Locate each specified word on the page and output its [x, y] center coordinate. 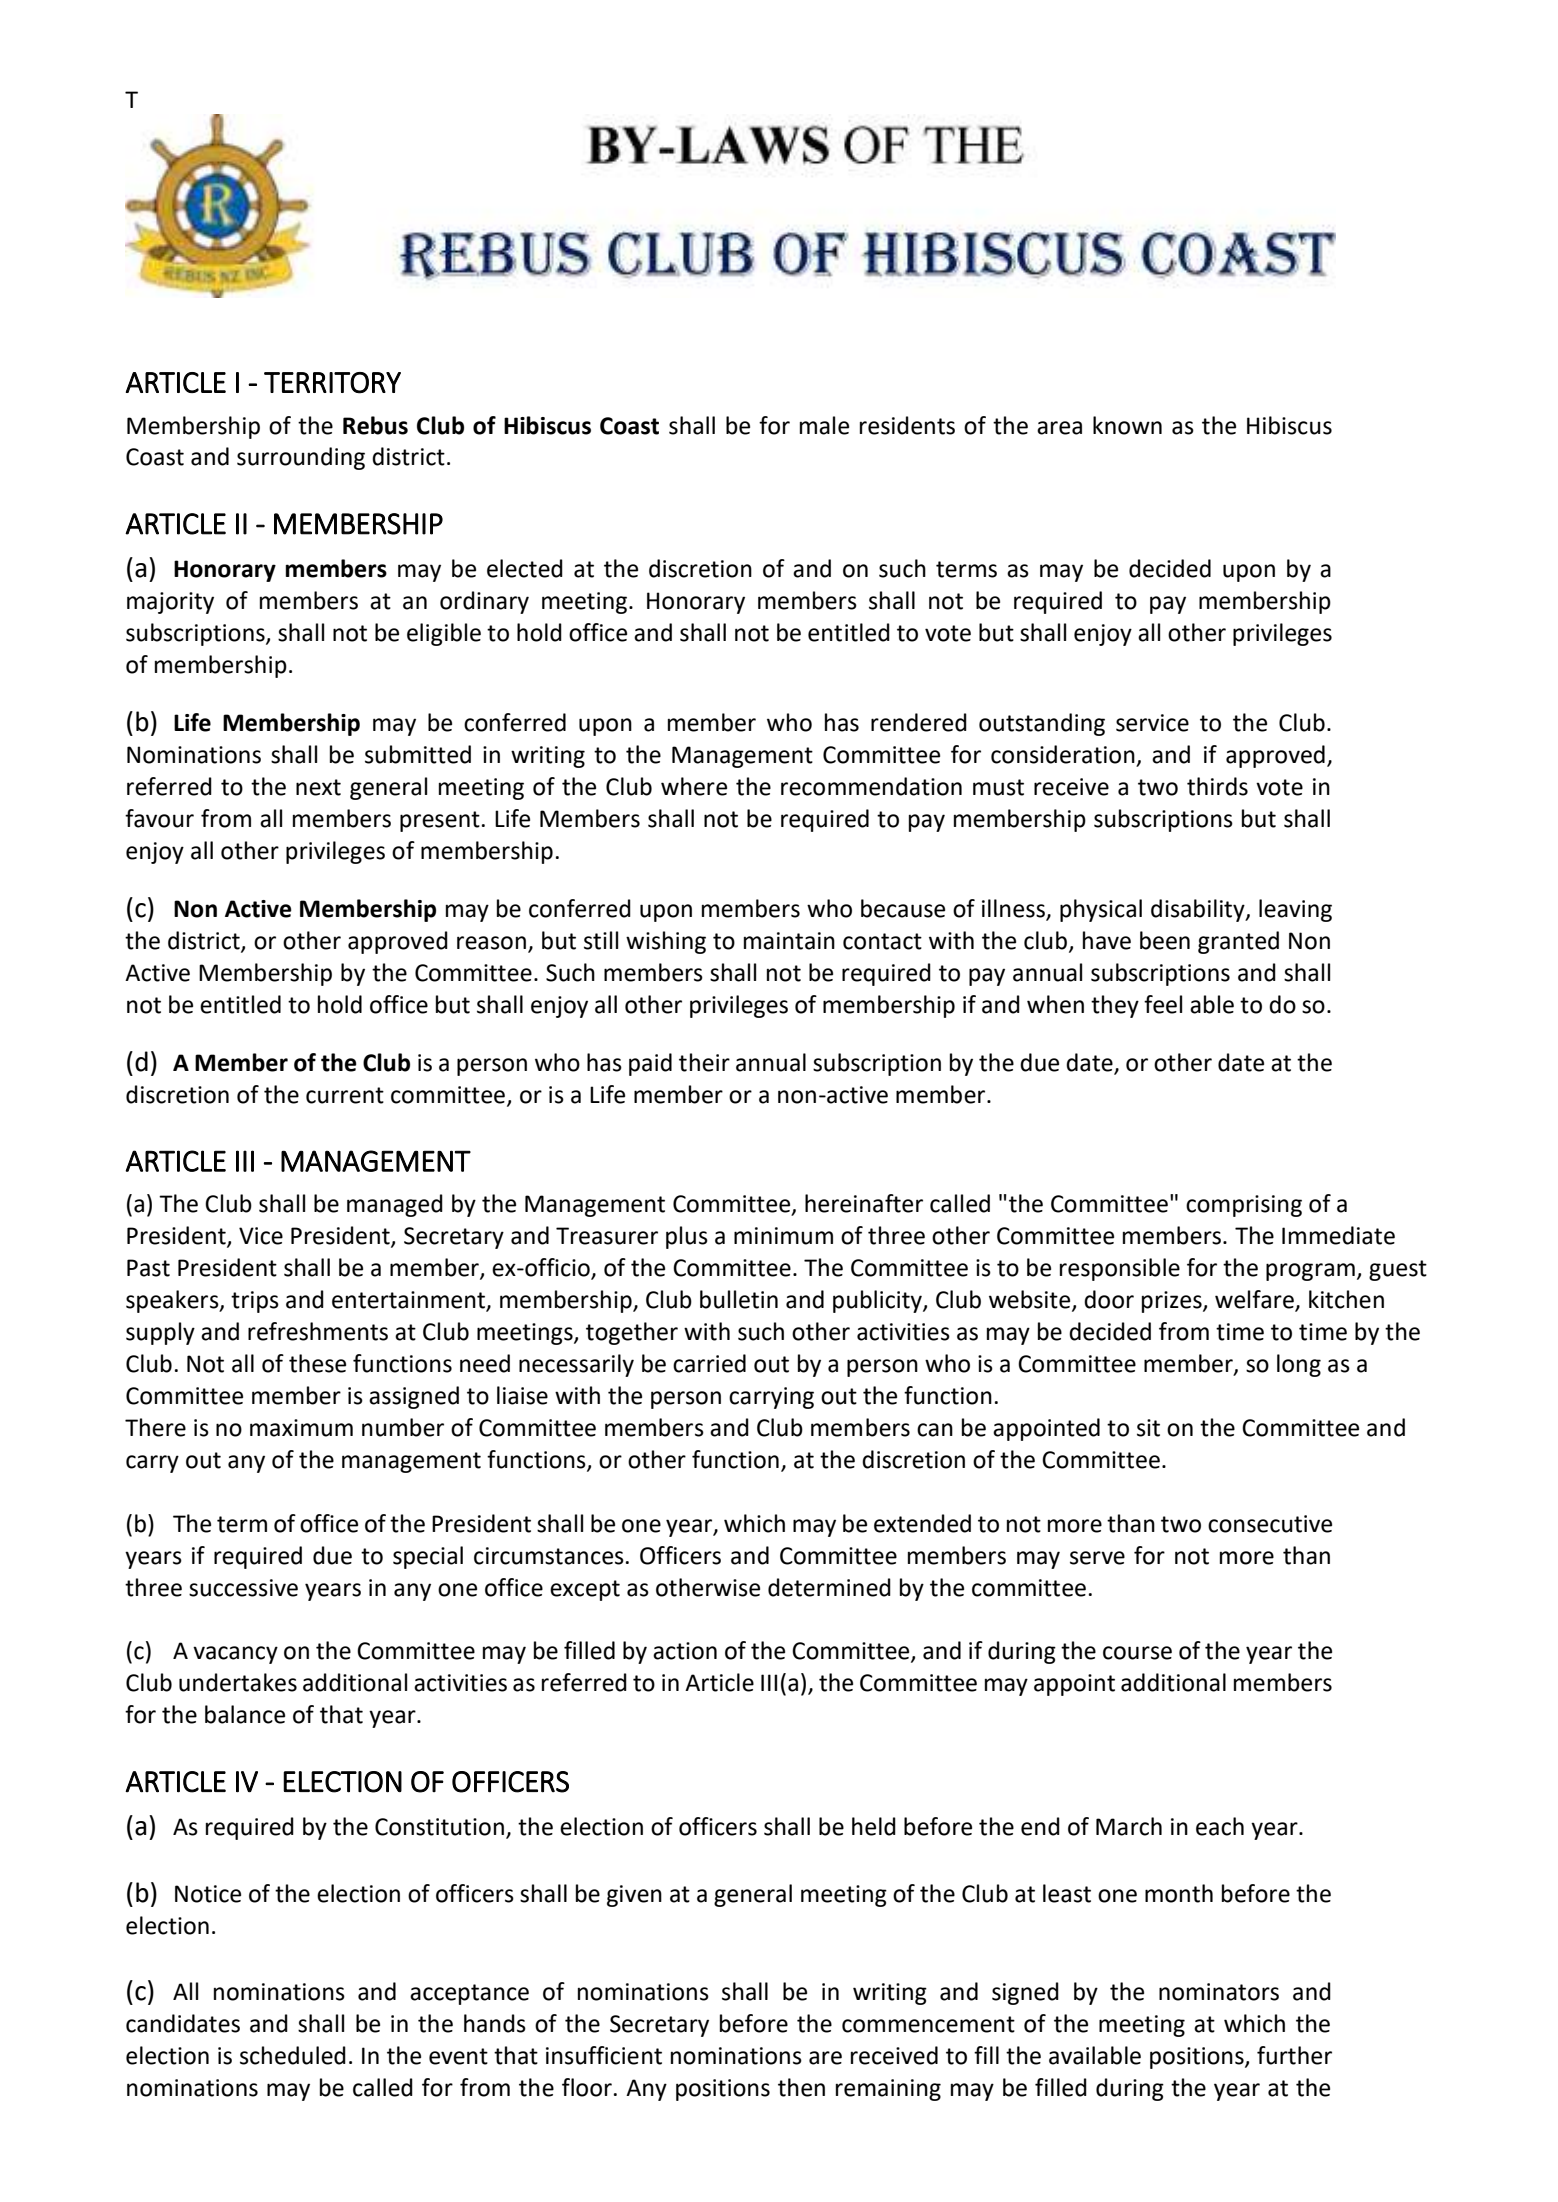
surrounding [301, 458]
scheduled [293, 2055]
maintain [789, 941]
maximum [301, 1428]
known [1127, 425]
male [824, 425]
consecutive [1270, 1524]
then [801, 2087]
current [345, 1095]
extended [922, 1523]
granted [1238, 942]
